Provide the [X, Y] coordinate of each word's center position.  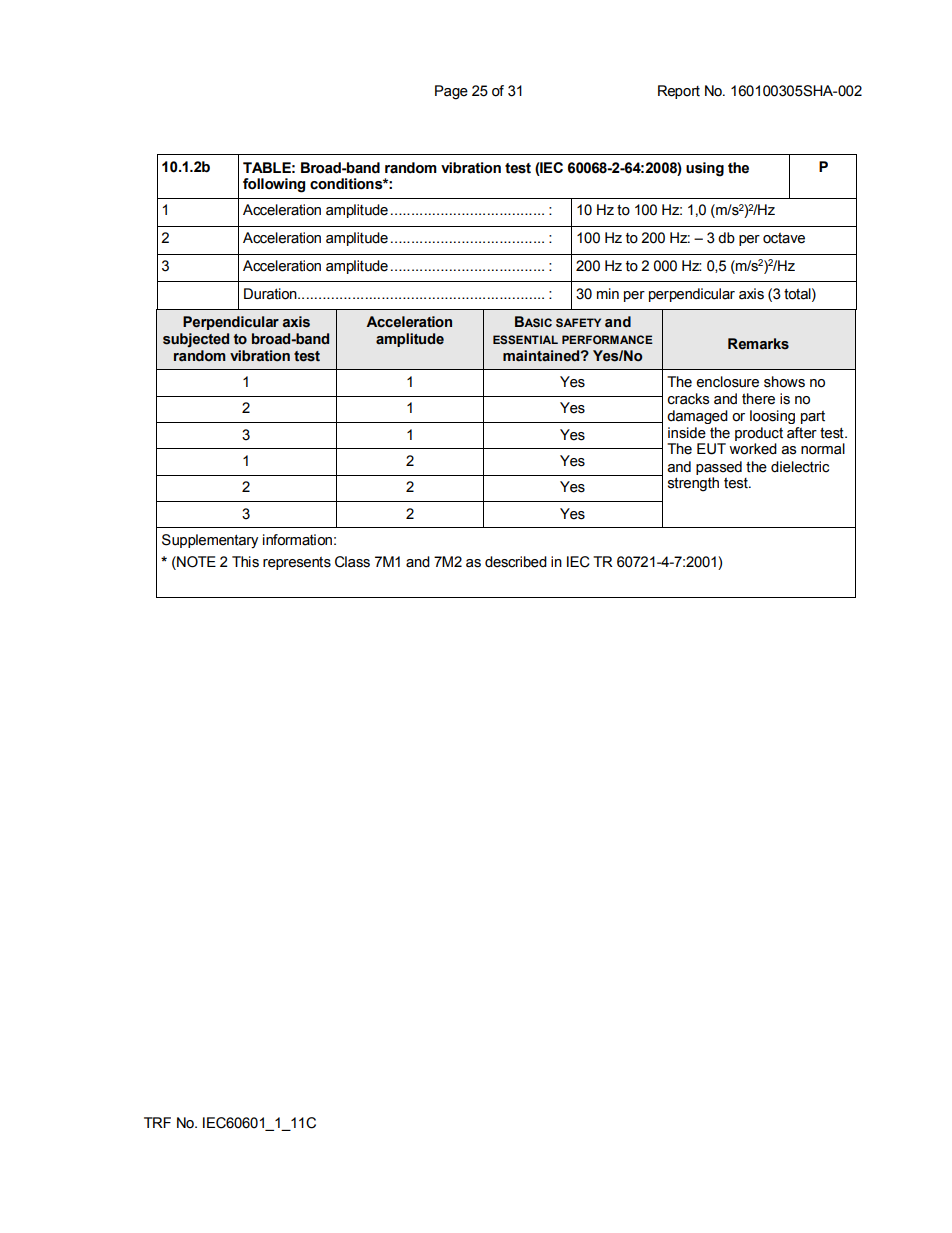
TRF [157, 1122]
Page [451, 92]
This [245, 562]
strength [693, 484]
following [274, 185]
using [705, 169]
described [516, 562]
